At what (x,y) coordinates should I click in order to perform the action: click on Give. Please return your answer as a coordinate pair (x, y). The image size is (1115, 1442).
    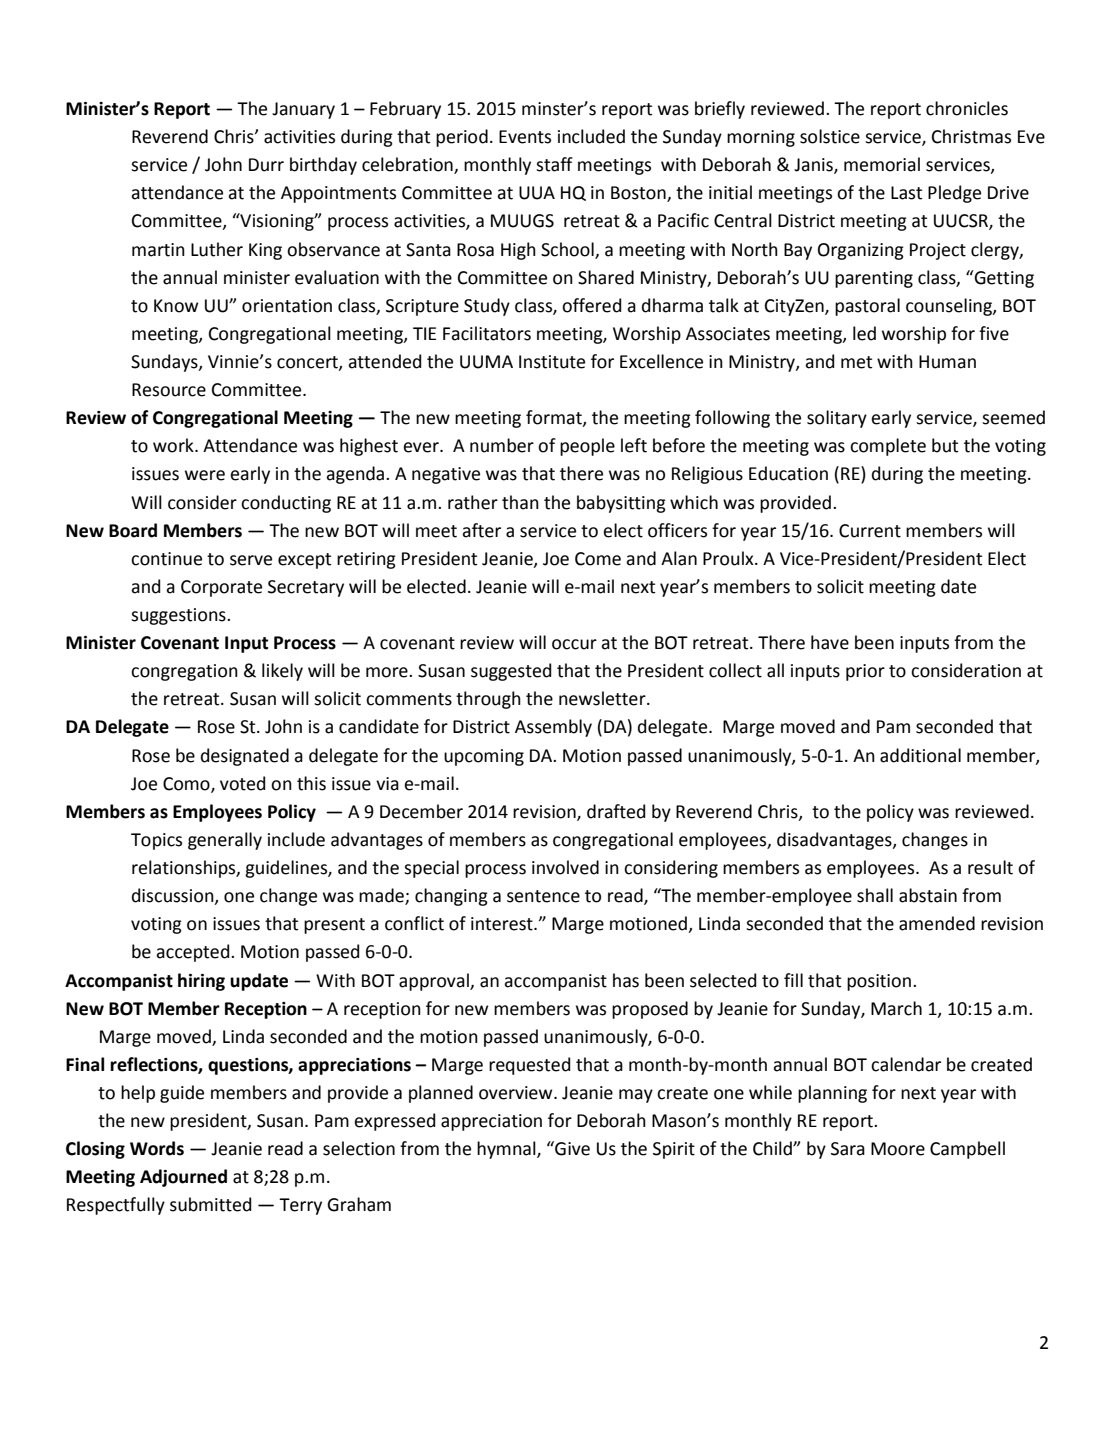
    Looking at the image, I should click on (571, 1148).
